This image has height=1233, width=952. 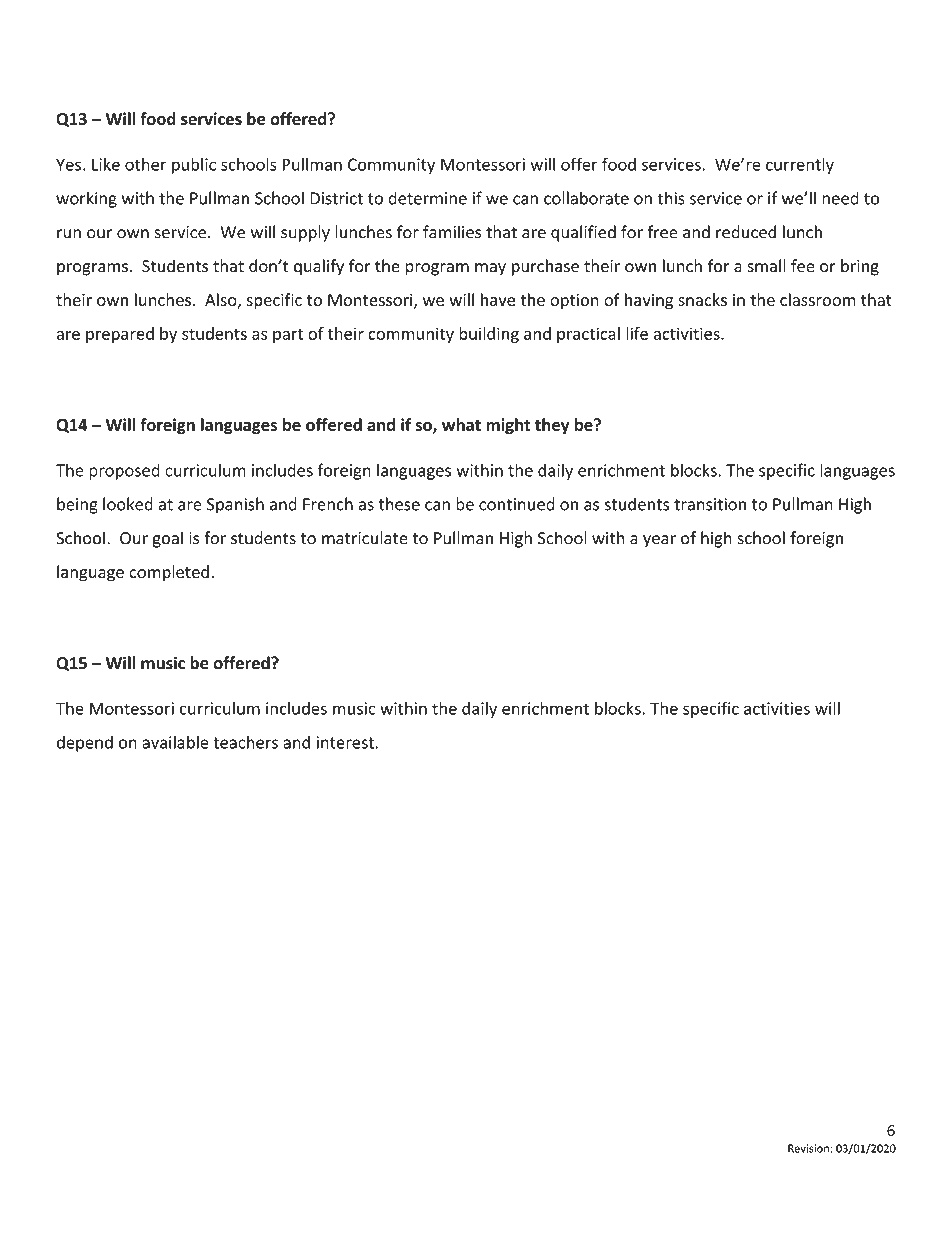 What do you see at coordinates (659, 541) in the image?
I see `year` at bounding box center [659, 541].
